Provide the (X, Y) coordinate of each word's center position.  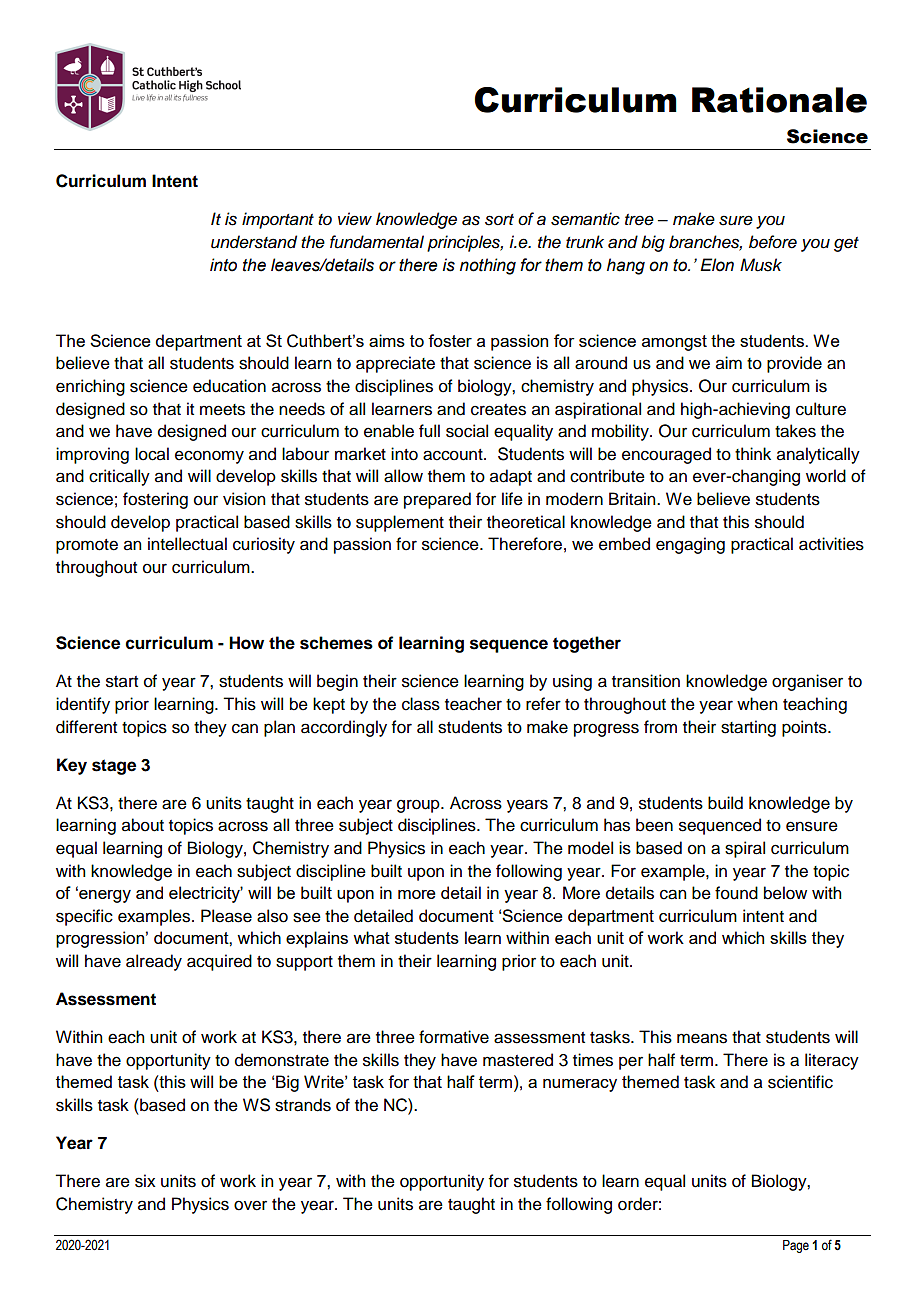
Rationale (779, 100)
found (736, 893)
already (154, 962)
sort (499, 220)
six (145, 1181)
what (371, 937)
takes (795, 431)
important (278, 220)
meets (222, 410)
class (421, 704)
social (467, 431)
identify (83, 705)
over (250, 1205)
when (757, 704)
